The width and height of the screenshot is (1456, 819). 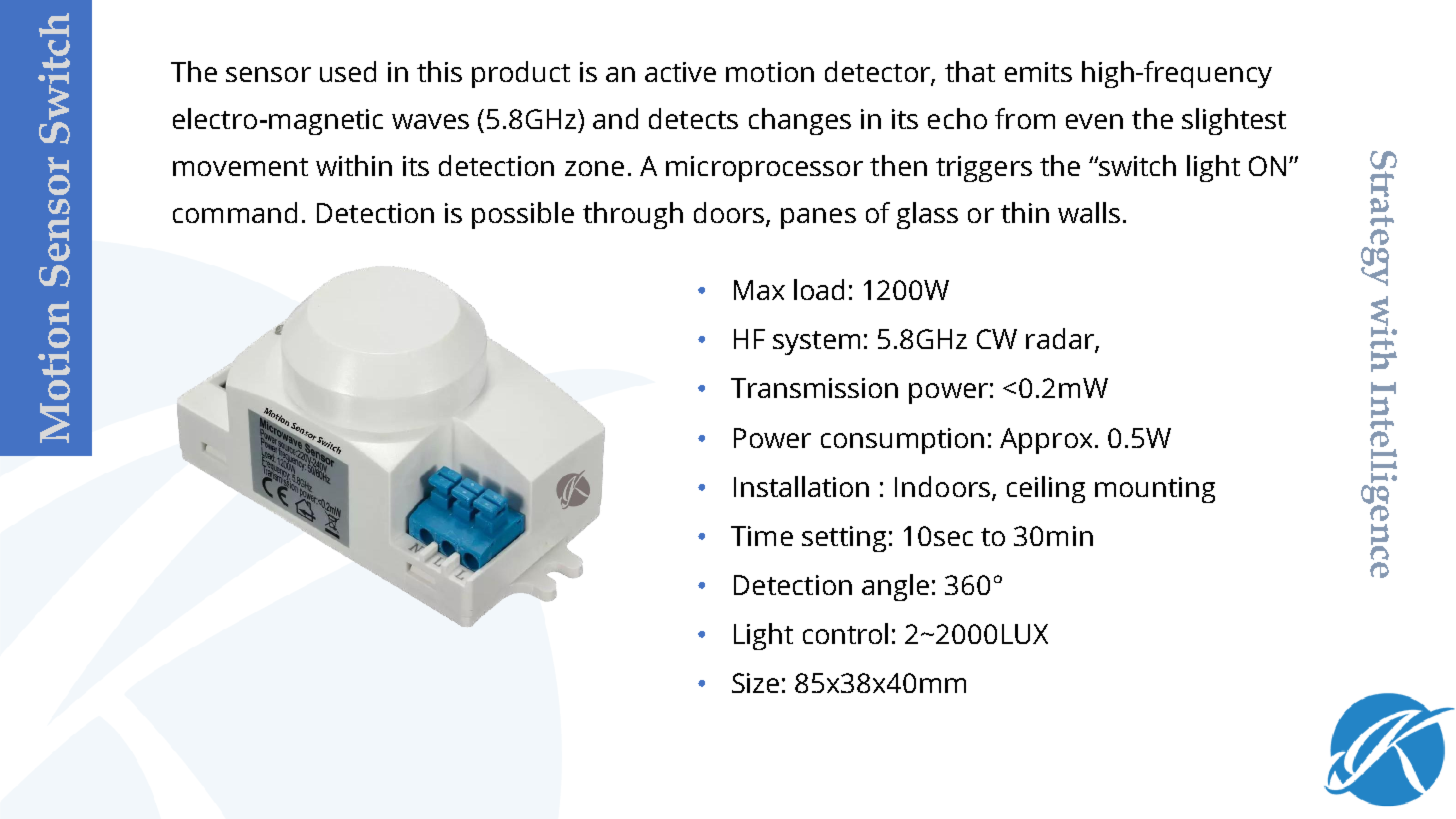 I want to click on radar, so click(x=1061, y=340).
